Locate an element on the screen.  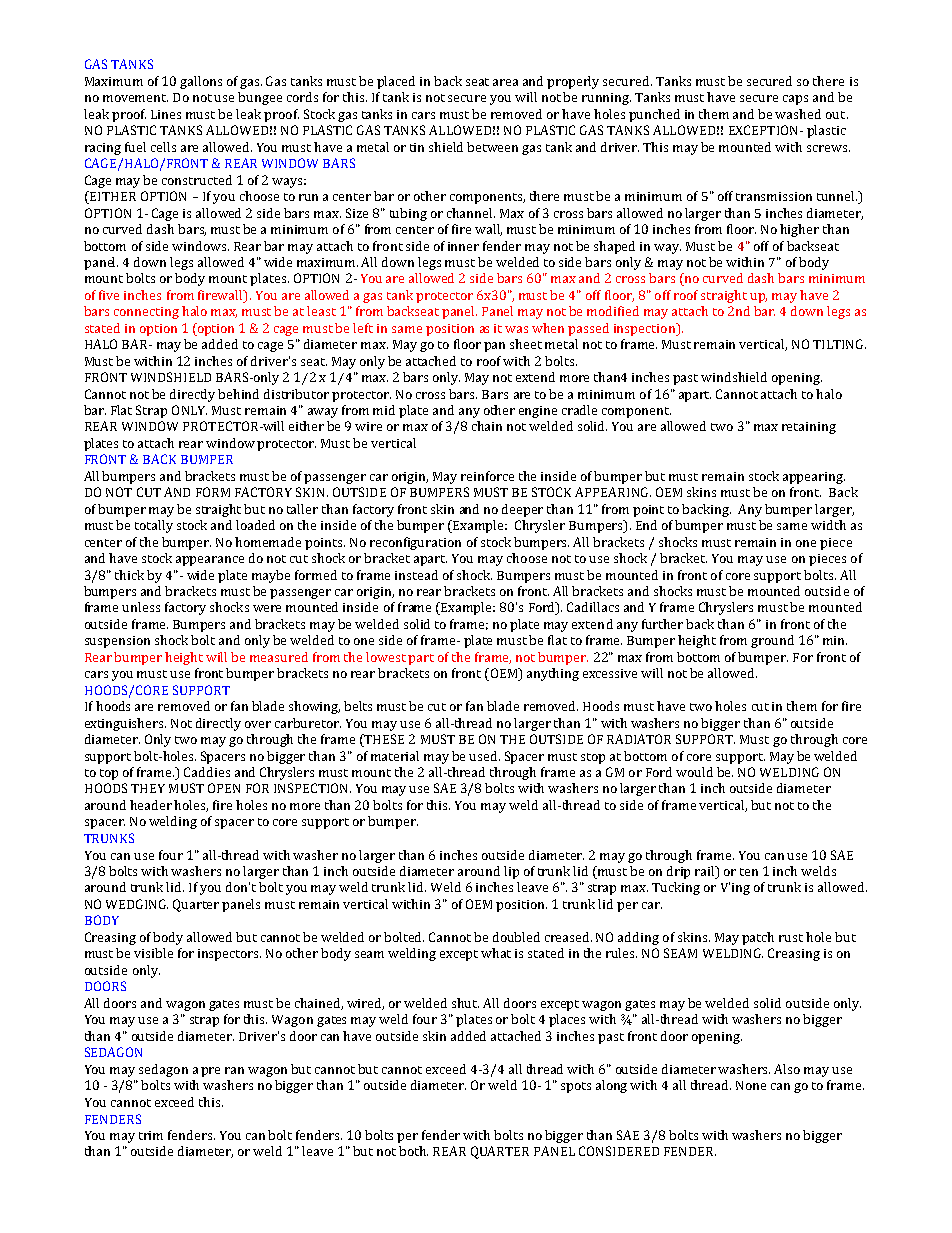
Lines is located at coordinates (166, 114).
